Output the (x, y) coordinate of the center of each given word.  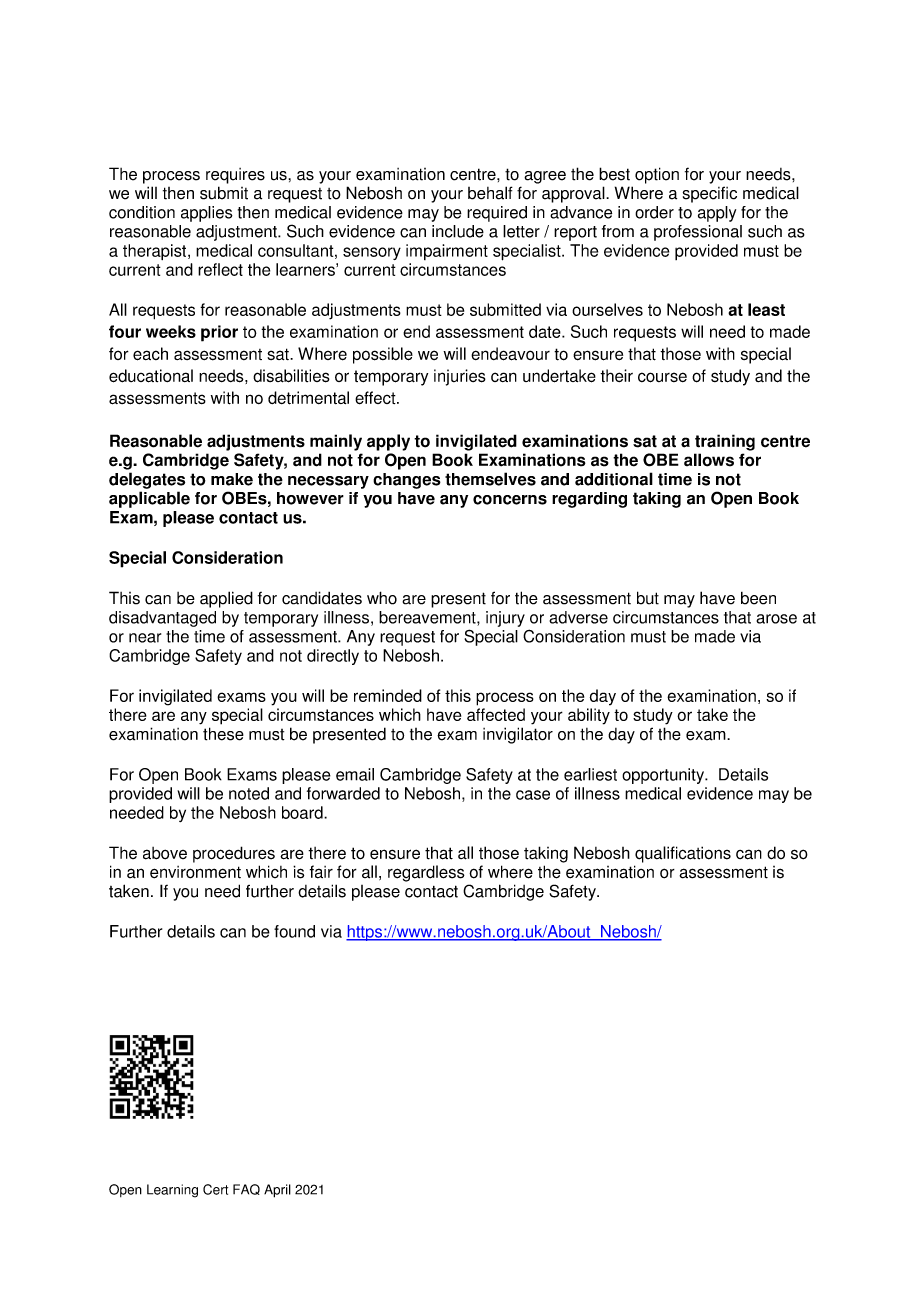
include (458, 231)
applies (207, 214)
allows (709, 460)
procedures (234, 854)
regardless (426, 873)
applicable (149, 499)
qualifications (683, 854)
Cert (215, 1189)
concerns (510, 500)
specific (710, 194)
